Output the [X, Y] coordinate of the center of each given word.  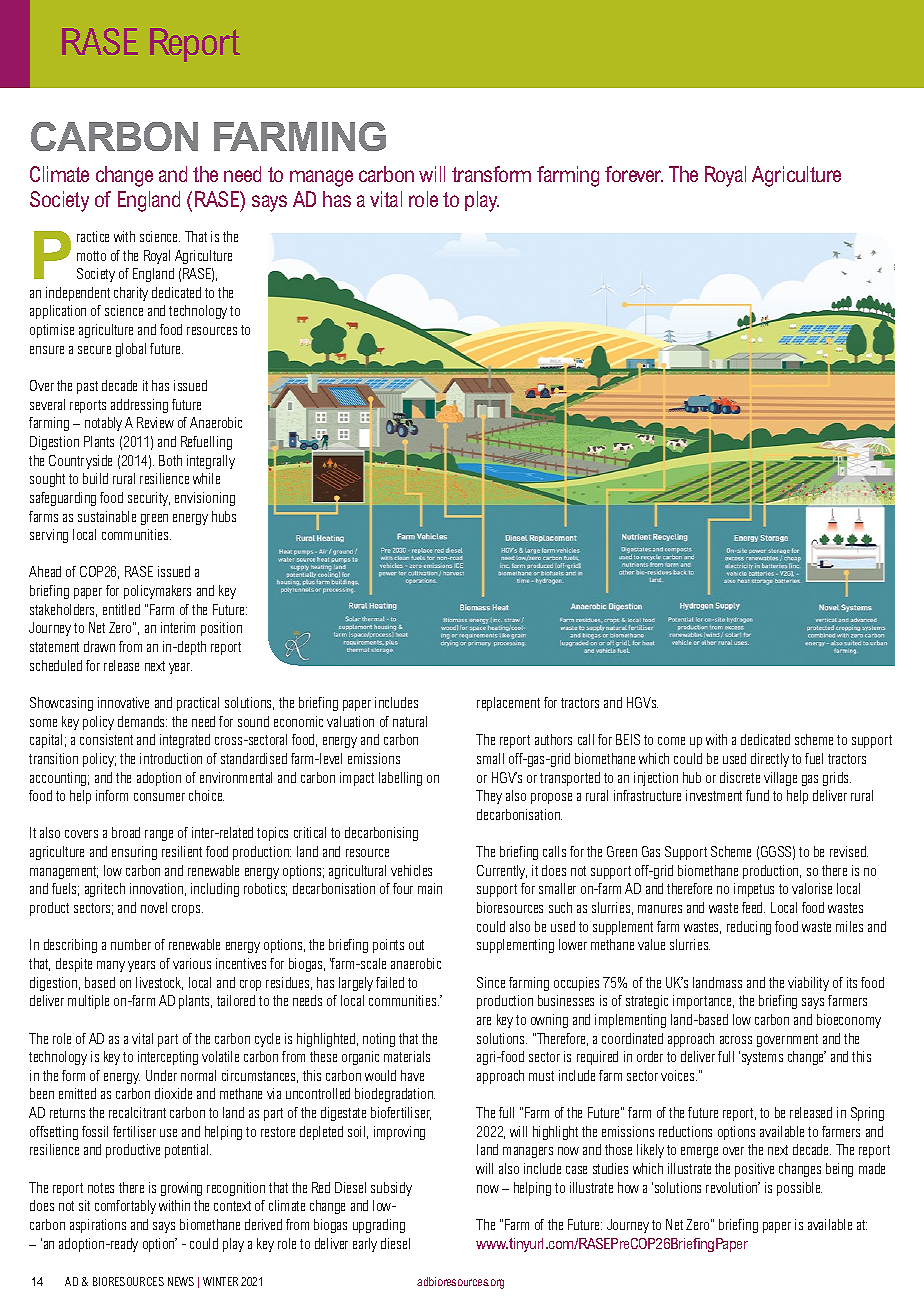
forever [634, 174]
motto [91, 256]
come [671, 741]
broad [126, 832]
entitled [121, 609]
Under [161, 1075]
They [489, 797]
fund [757, 795]
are [484, 1021]
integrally [211, 462]
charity [131, 294]
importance [703, 1002]
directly [770, 760]
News [181, 1281]
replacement [508, 704]
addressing [139, 406]
